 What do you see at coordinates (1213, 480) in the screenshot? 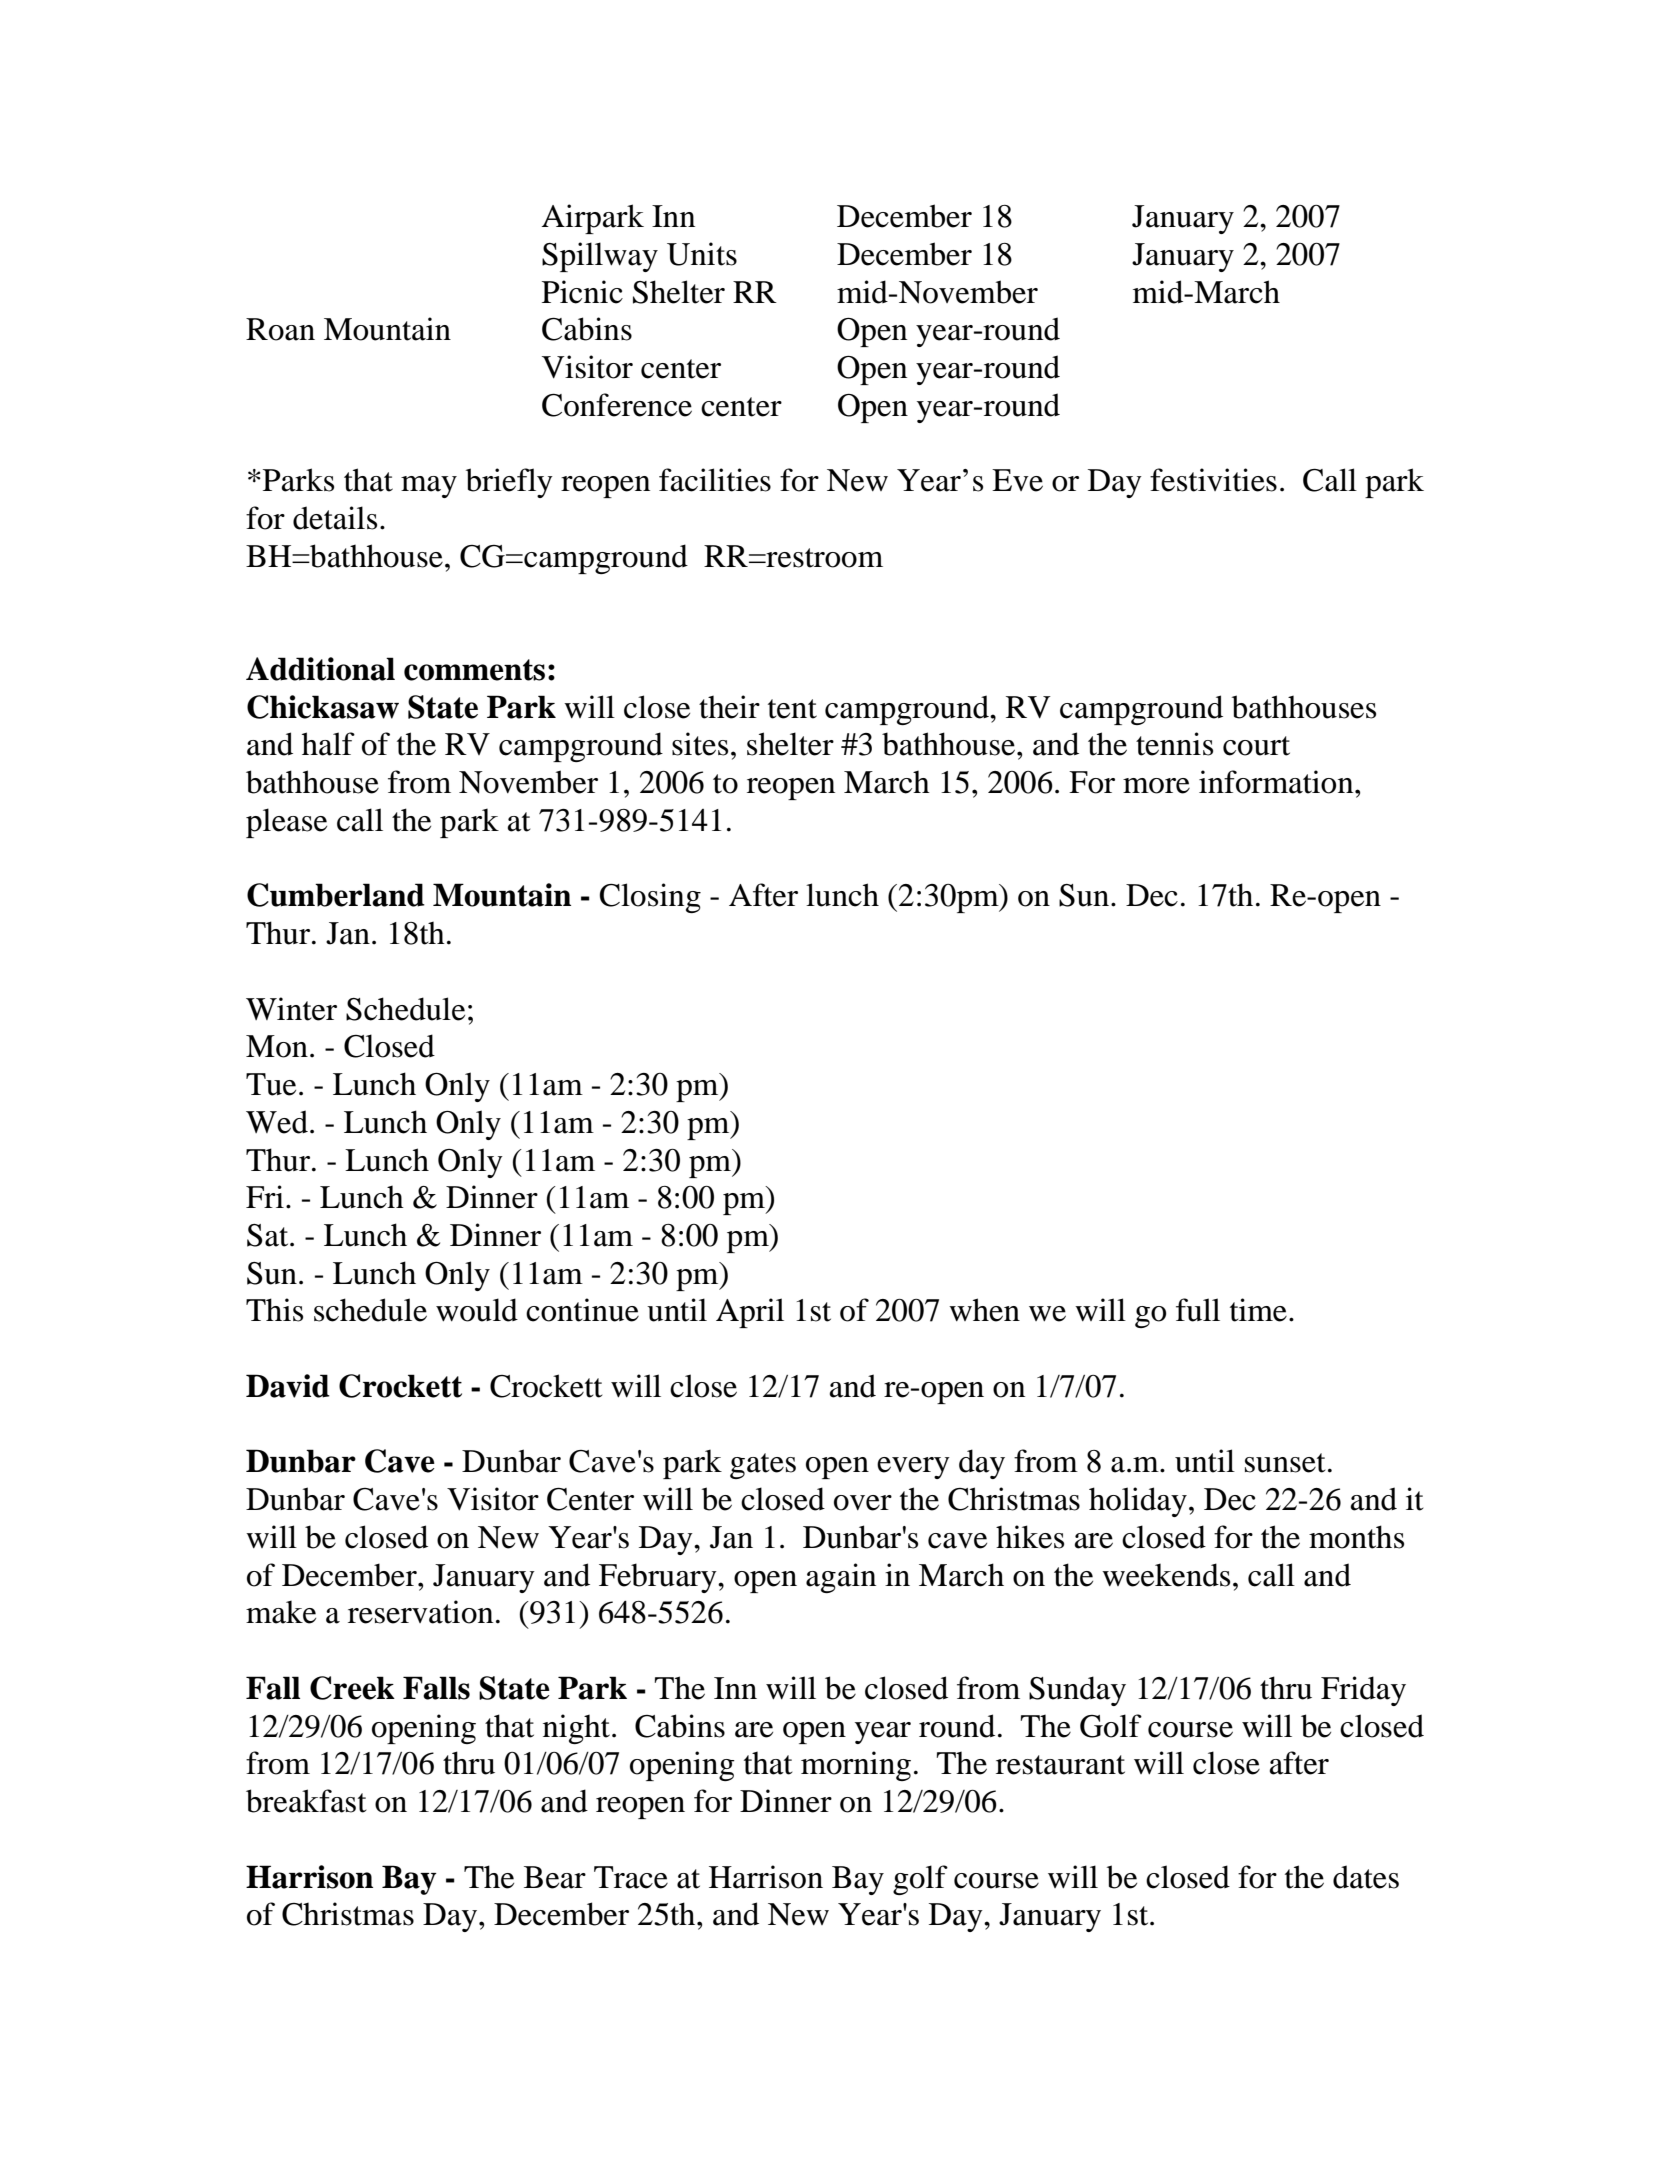
I see `festivities` at bounding box center [1213, 480].
